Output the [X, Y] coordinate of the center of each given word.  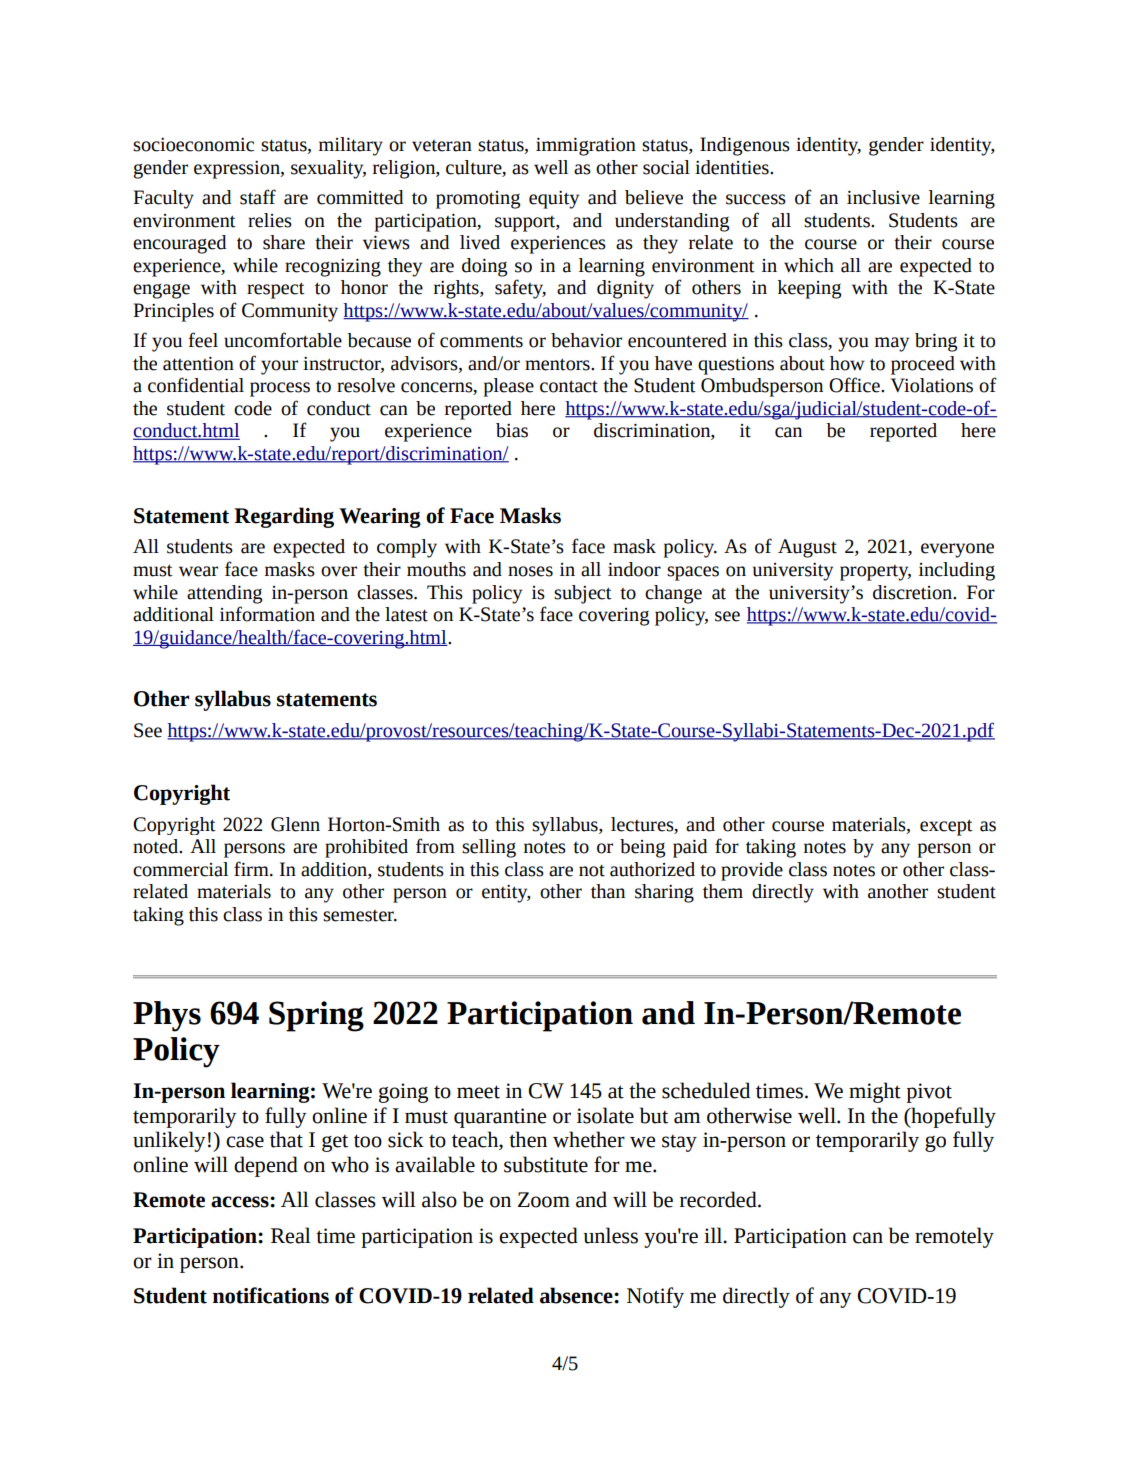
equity [554, 200]
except [946, 827]
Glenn [295, 824]
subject [583, 594]
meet [478, 1092]
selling [489, 848]
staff [258, 197]
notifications [271, 1295]
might [875, 1092]
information [267, 614]
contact [569, 386]
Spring [316, 1016]
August [807, 548]
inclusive [883, 197]
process [280, 389]
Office [855, 385]
